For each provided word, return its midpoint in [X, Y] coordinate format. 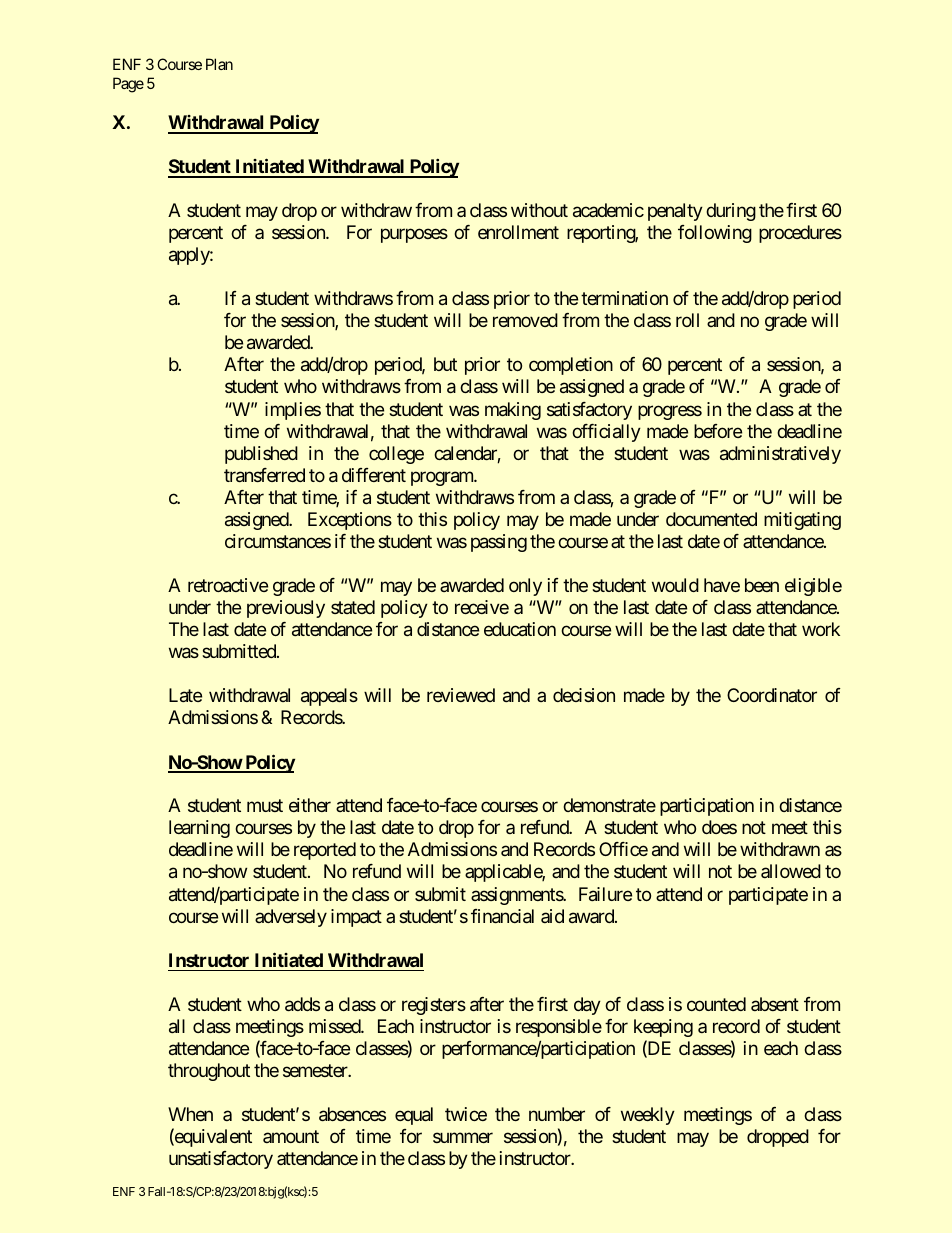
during [731, 212]
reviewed [461, 695]
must [265, 806]
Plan [219, 64]
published [261, 455]
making [513, 411]
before [718, 431]
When [190, 1114]
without [539, 210]
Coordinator [772, 695]
